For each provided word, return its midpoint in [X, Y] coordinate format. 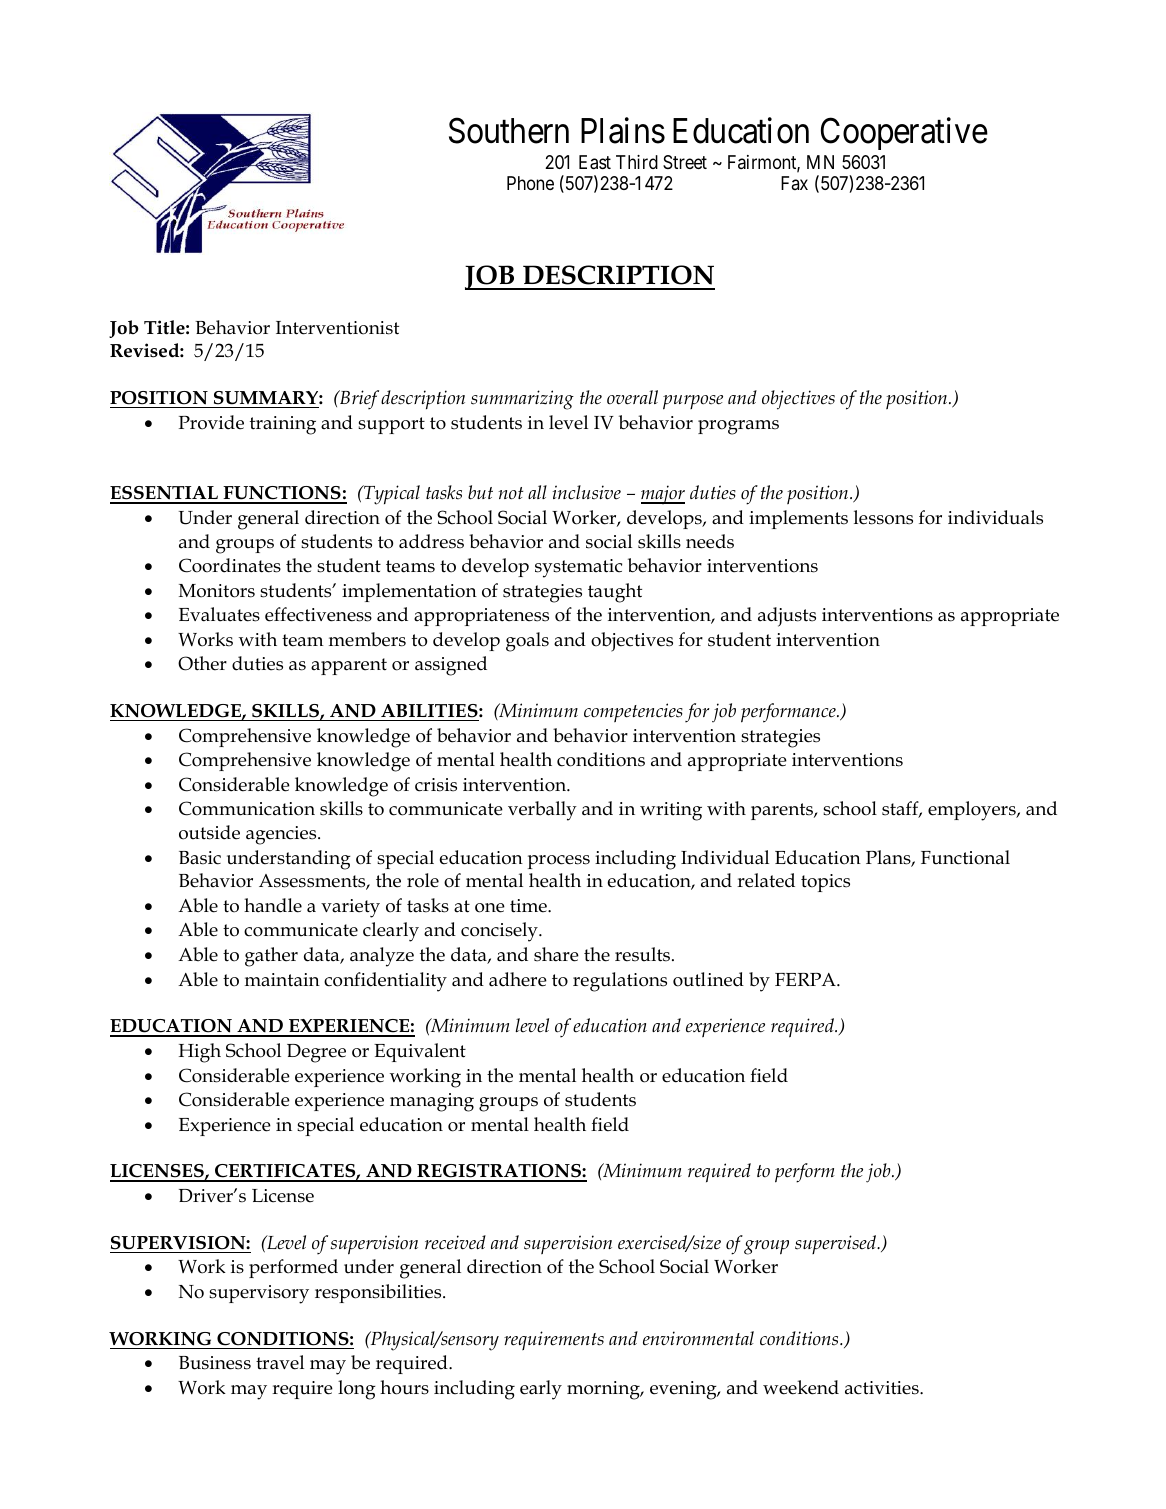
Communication [247, 808]
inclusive [587, 492]
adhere [518, 979]
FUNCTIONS [282, 494]
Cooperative [904, 134]
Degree [316, 1053]
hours [404, 1387]
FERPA [806, 979]
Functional [965, 857]
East [595, 162]
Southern [509, 131]
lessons [883, 517]
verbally [542, 811]
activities [883, 1388]
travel [280, 1362]
